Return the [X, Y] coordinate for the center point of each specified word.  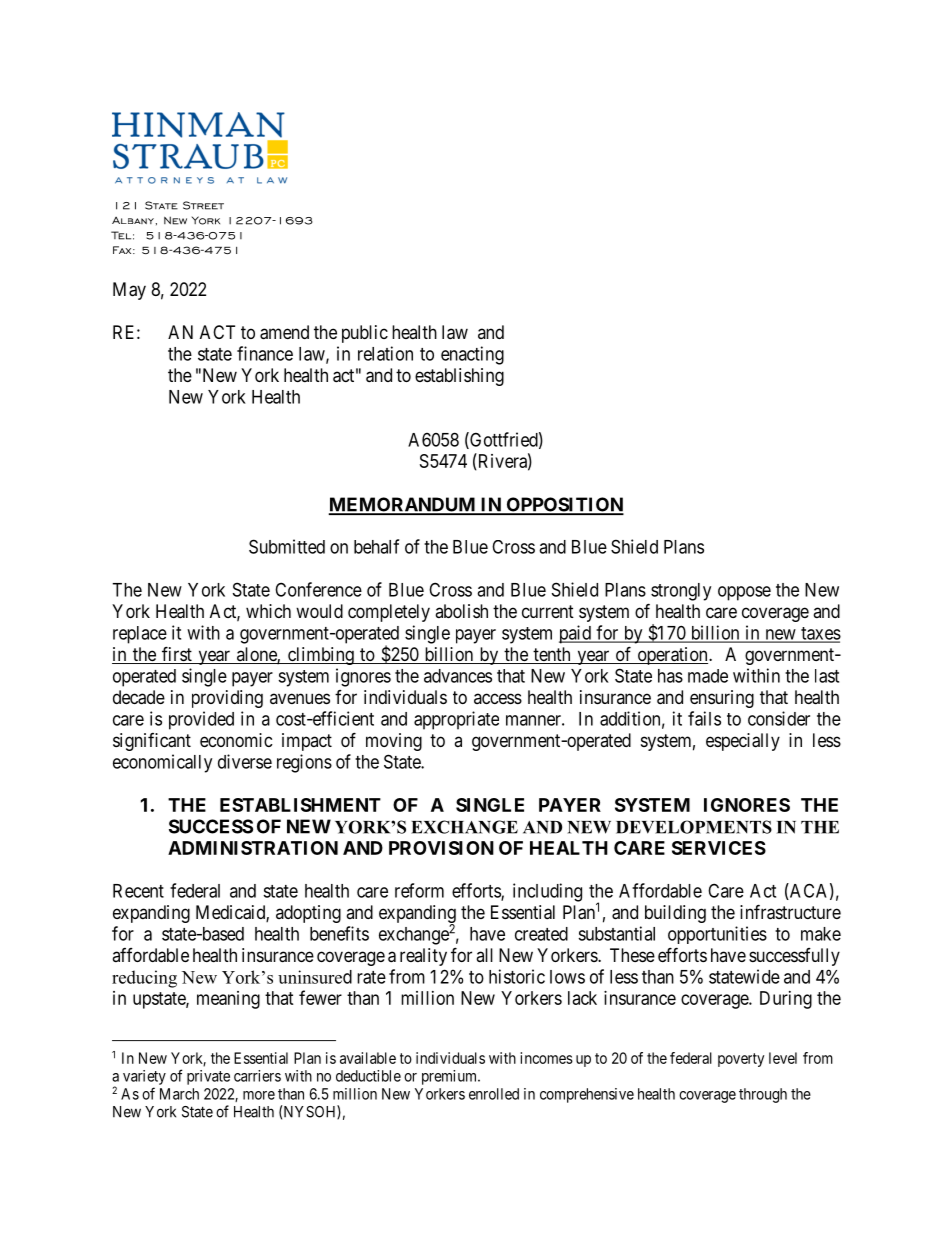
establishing [459, 377]
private [208, 1077]
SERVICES [719, 848]
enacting [472, 355]
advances [458, 676]
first [177, 655]
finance [265, 353]
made [708, 676]
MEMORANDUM [403, 505]
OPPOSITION [564, 505]
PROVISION [441, 848]
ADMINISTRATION [253, 848]
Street [203, 205]
